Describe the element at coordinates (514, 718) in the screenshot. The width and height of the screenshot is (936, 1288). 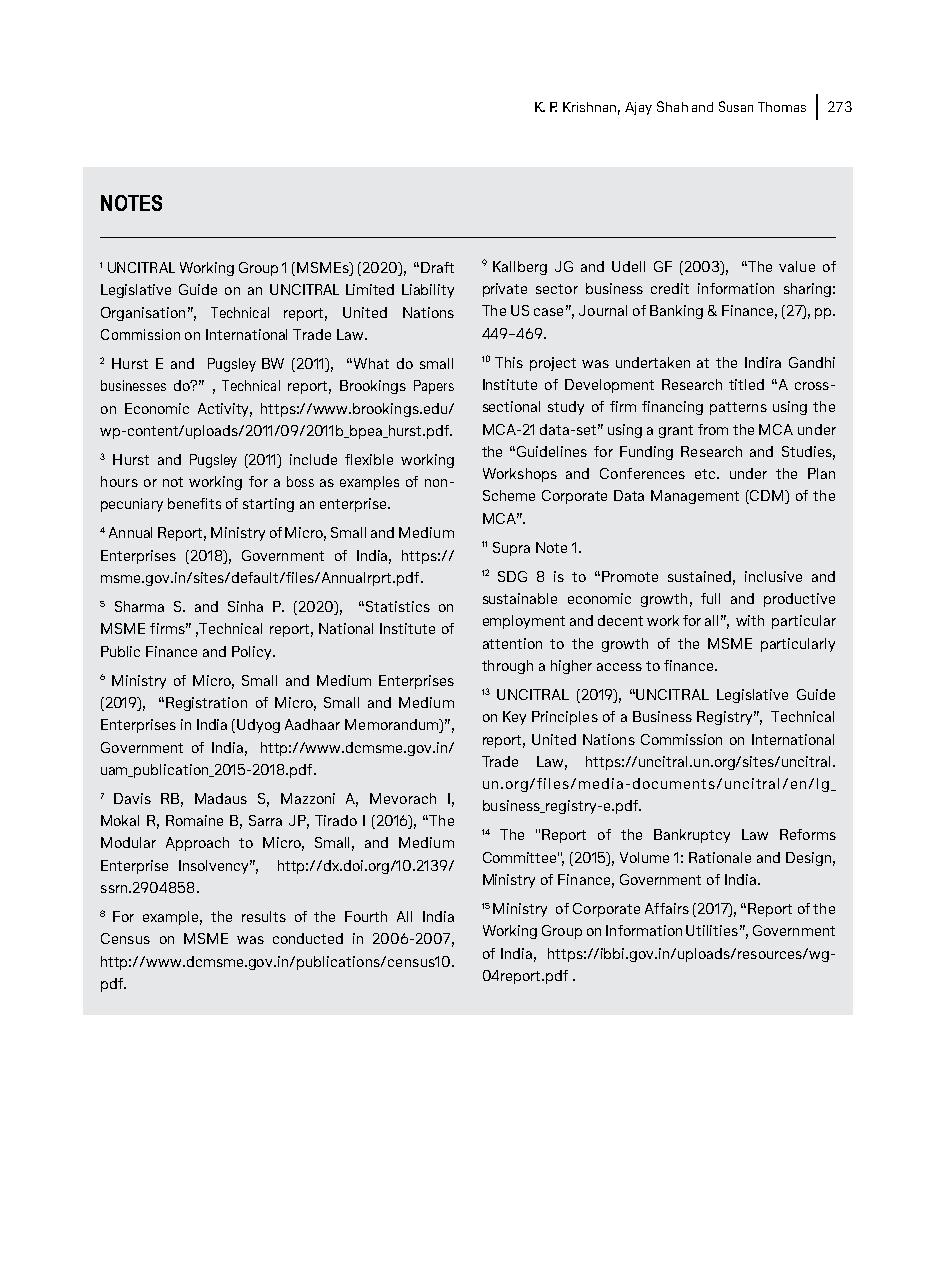
I see `Key` at that location.
